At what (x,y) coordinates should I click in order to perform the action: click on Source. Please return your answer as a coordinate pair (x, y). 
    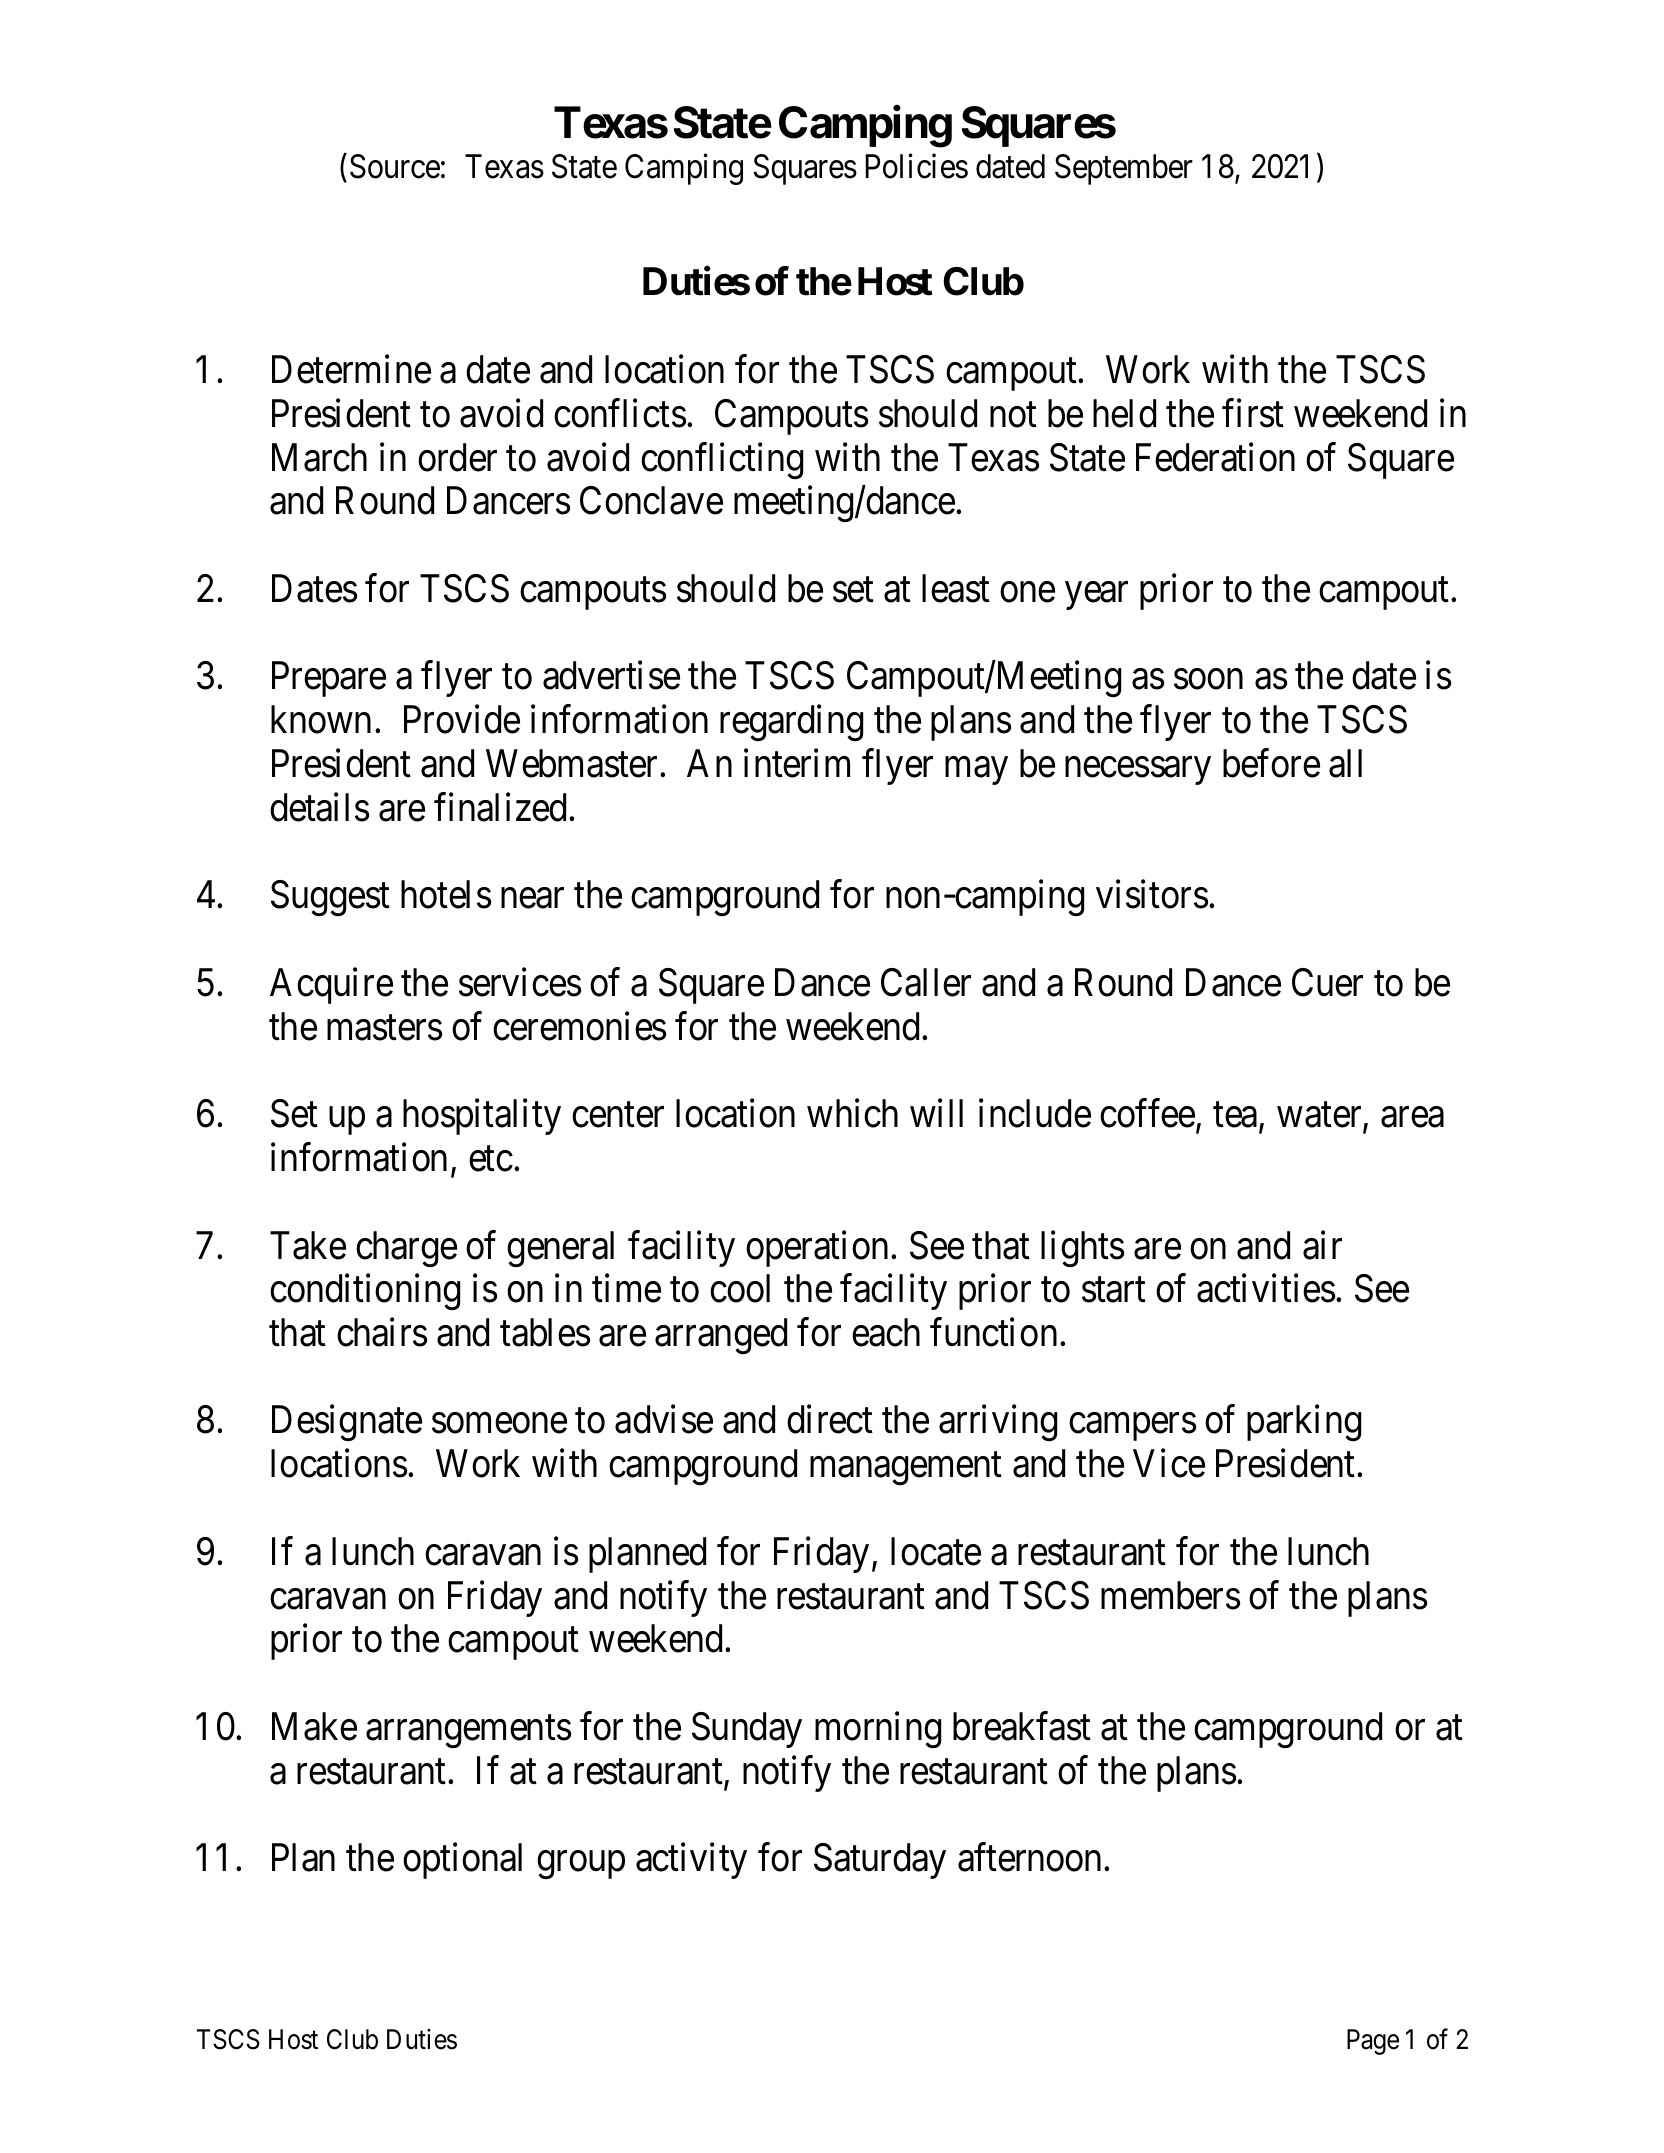
    Looking at the image, I should click on (395, 166).
